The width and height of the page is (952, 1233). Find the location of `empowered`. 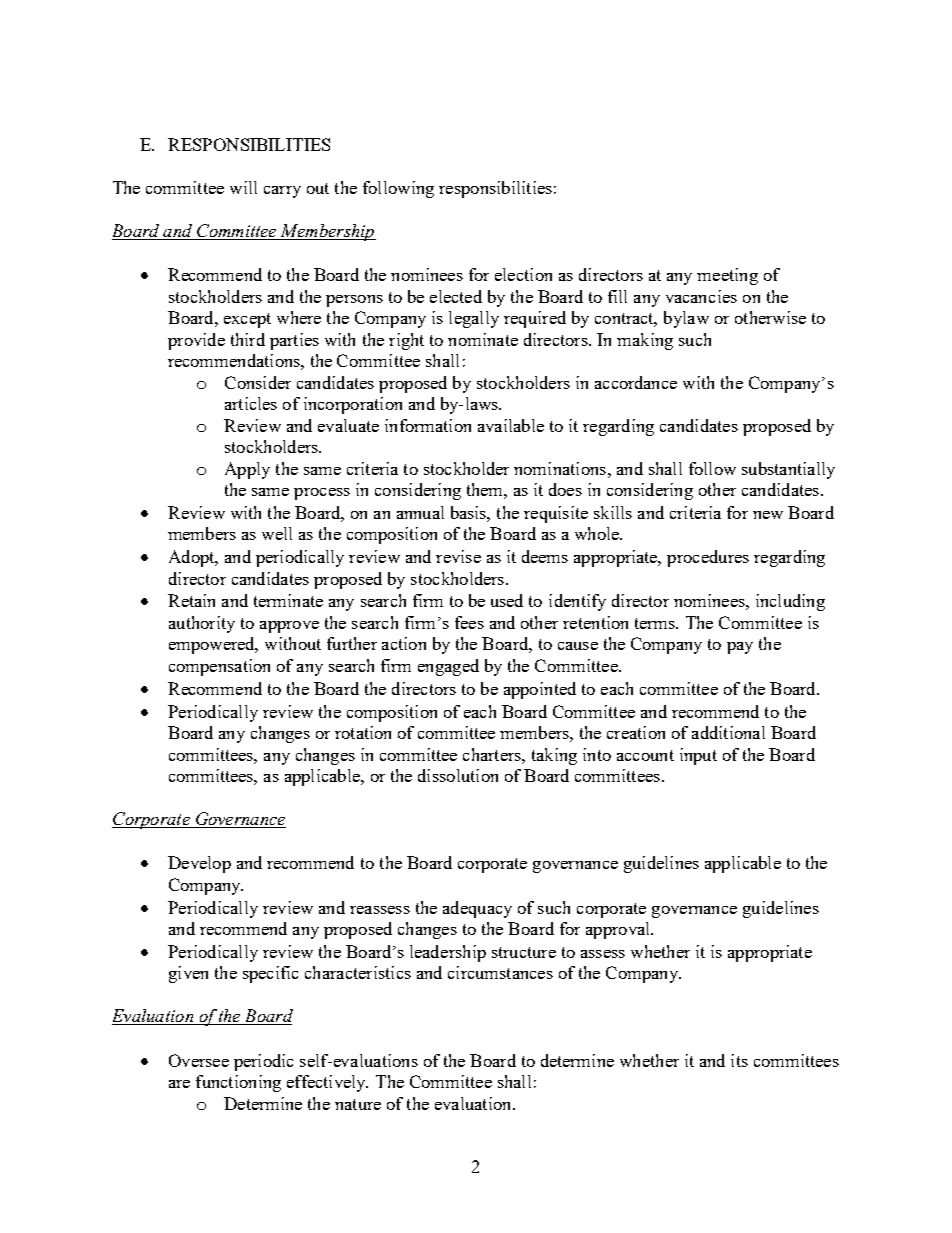

empowered is located at coordinates (213, 645).
